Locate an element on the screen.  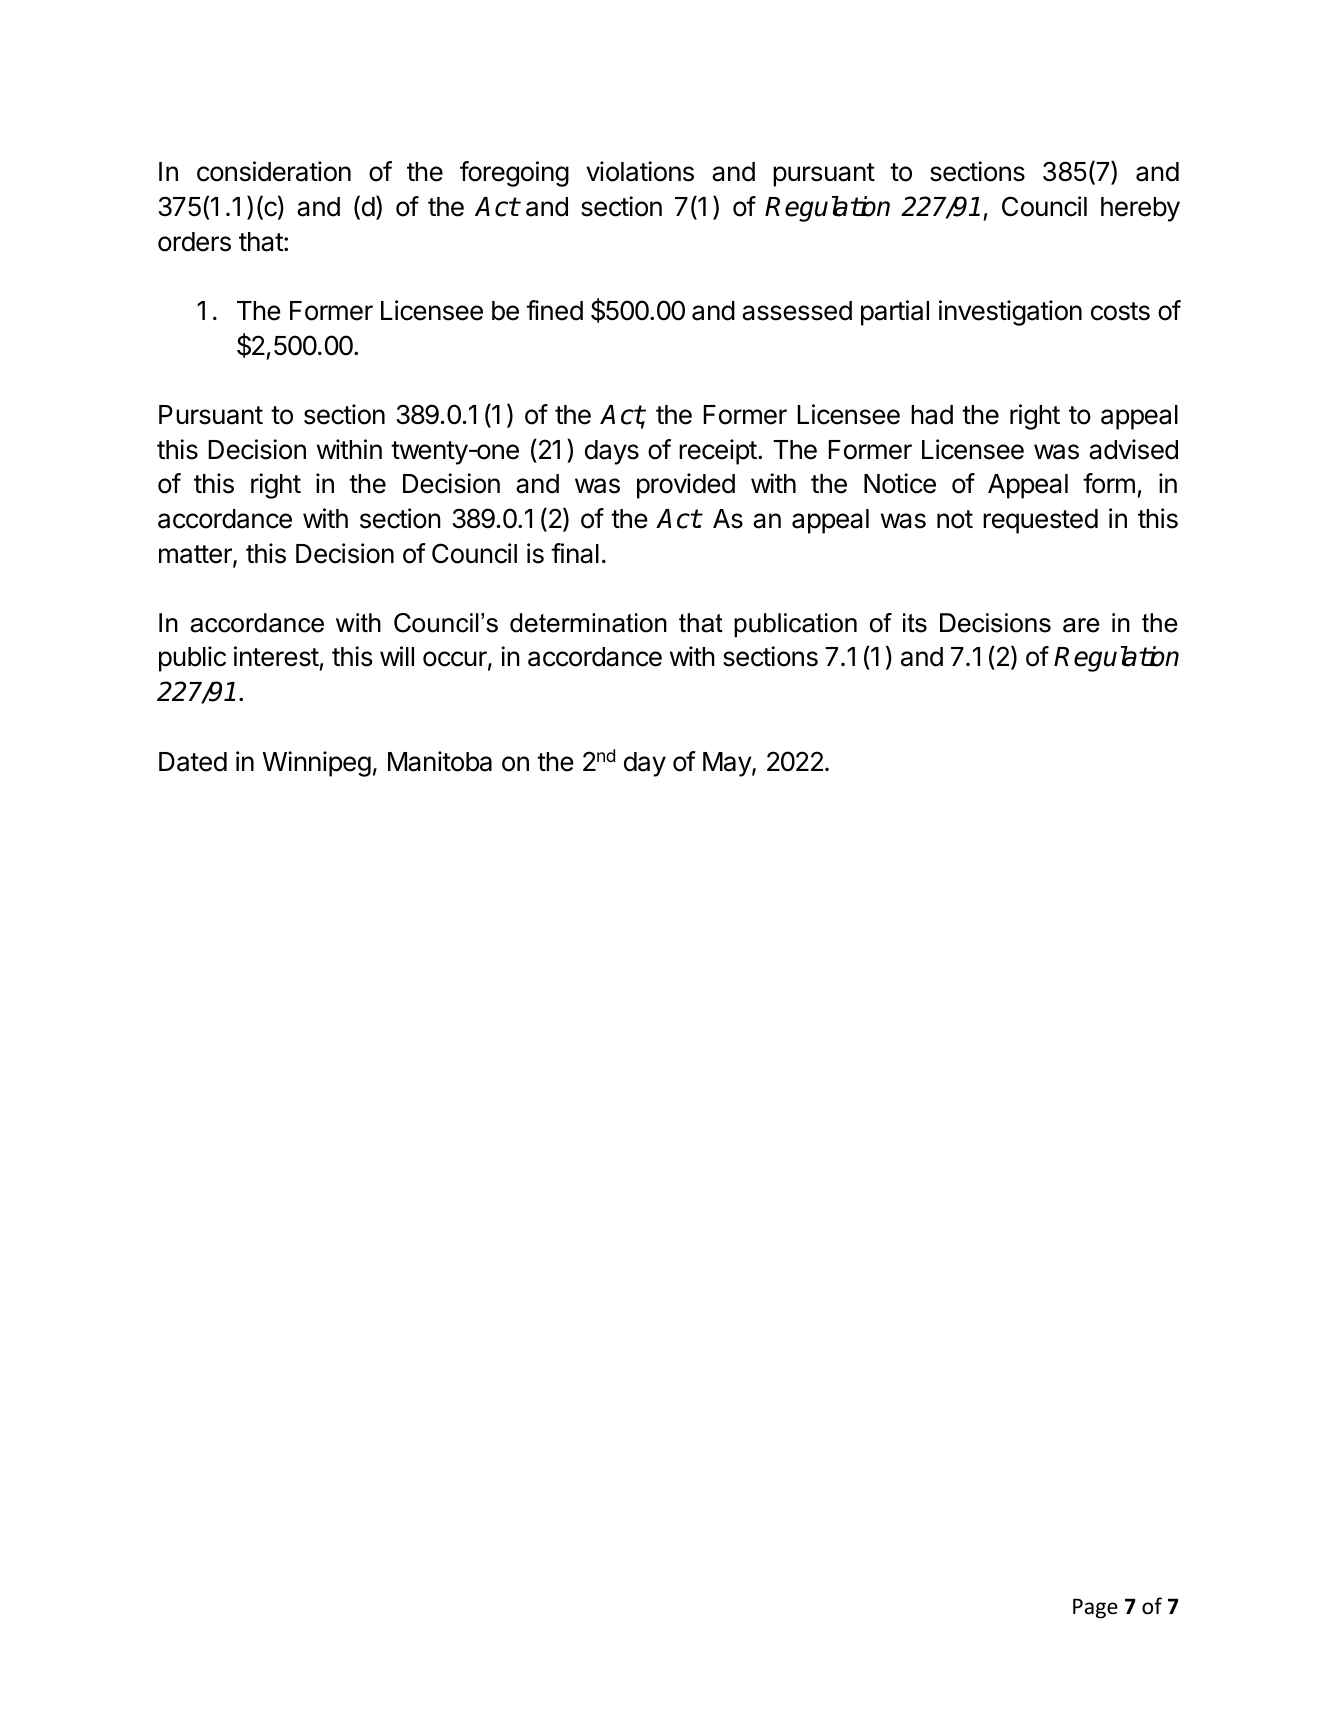
Page is located at coordinates (1095, 1608).
